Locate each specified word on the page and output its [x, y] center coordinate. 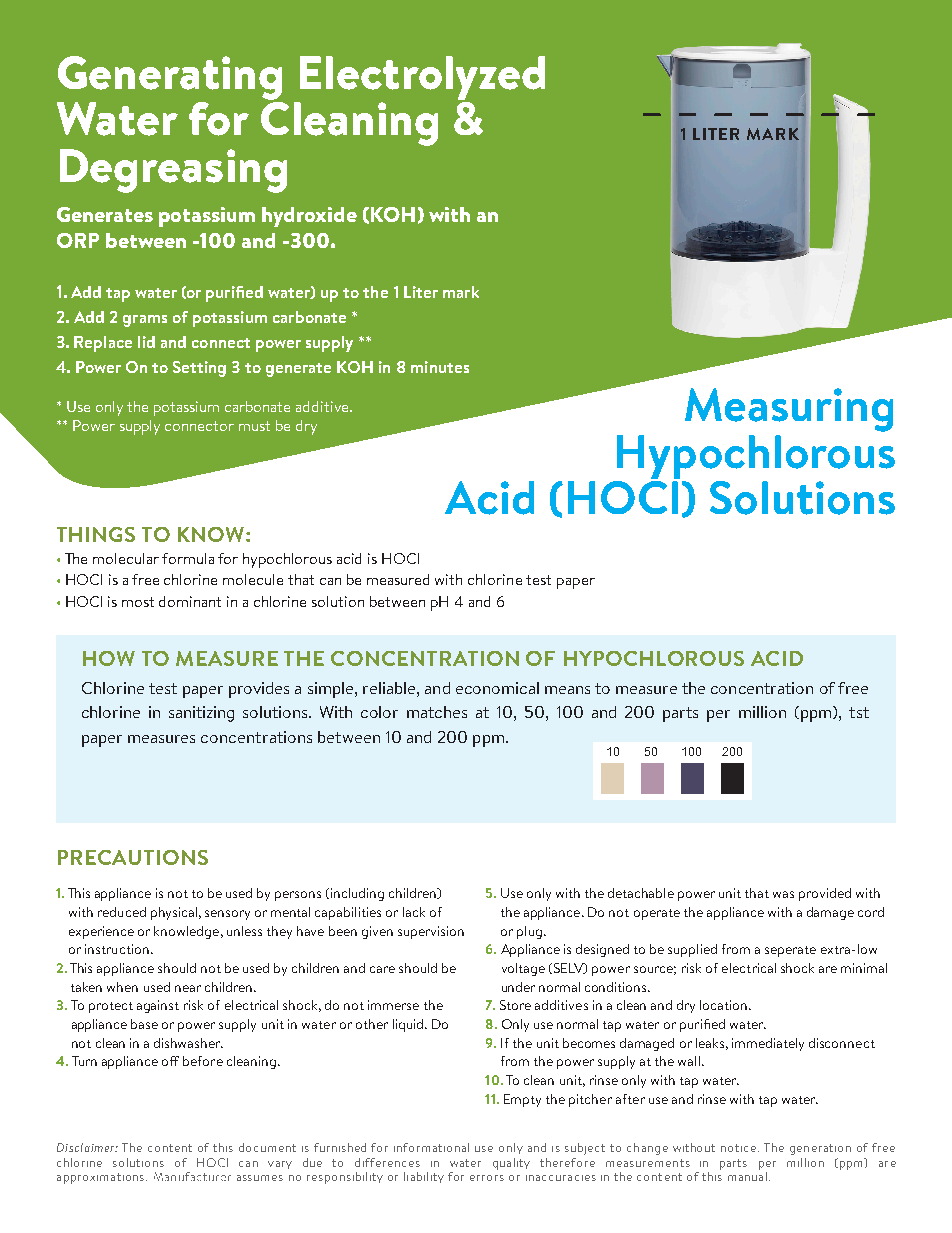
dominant [190, 601]
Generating [170, 78]
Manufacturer [192, 1176]
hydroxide [309, 217]
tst [859, 712]
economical [497, 688]
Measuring [789, 410]
